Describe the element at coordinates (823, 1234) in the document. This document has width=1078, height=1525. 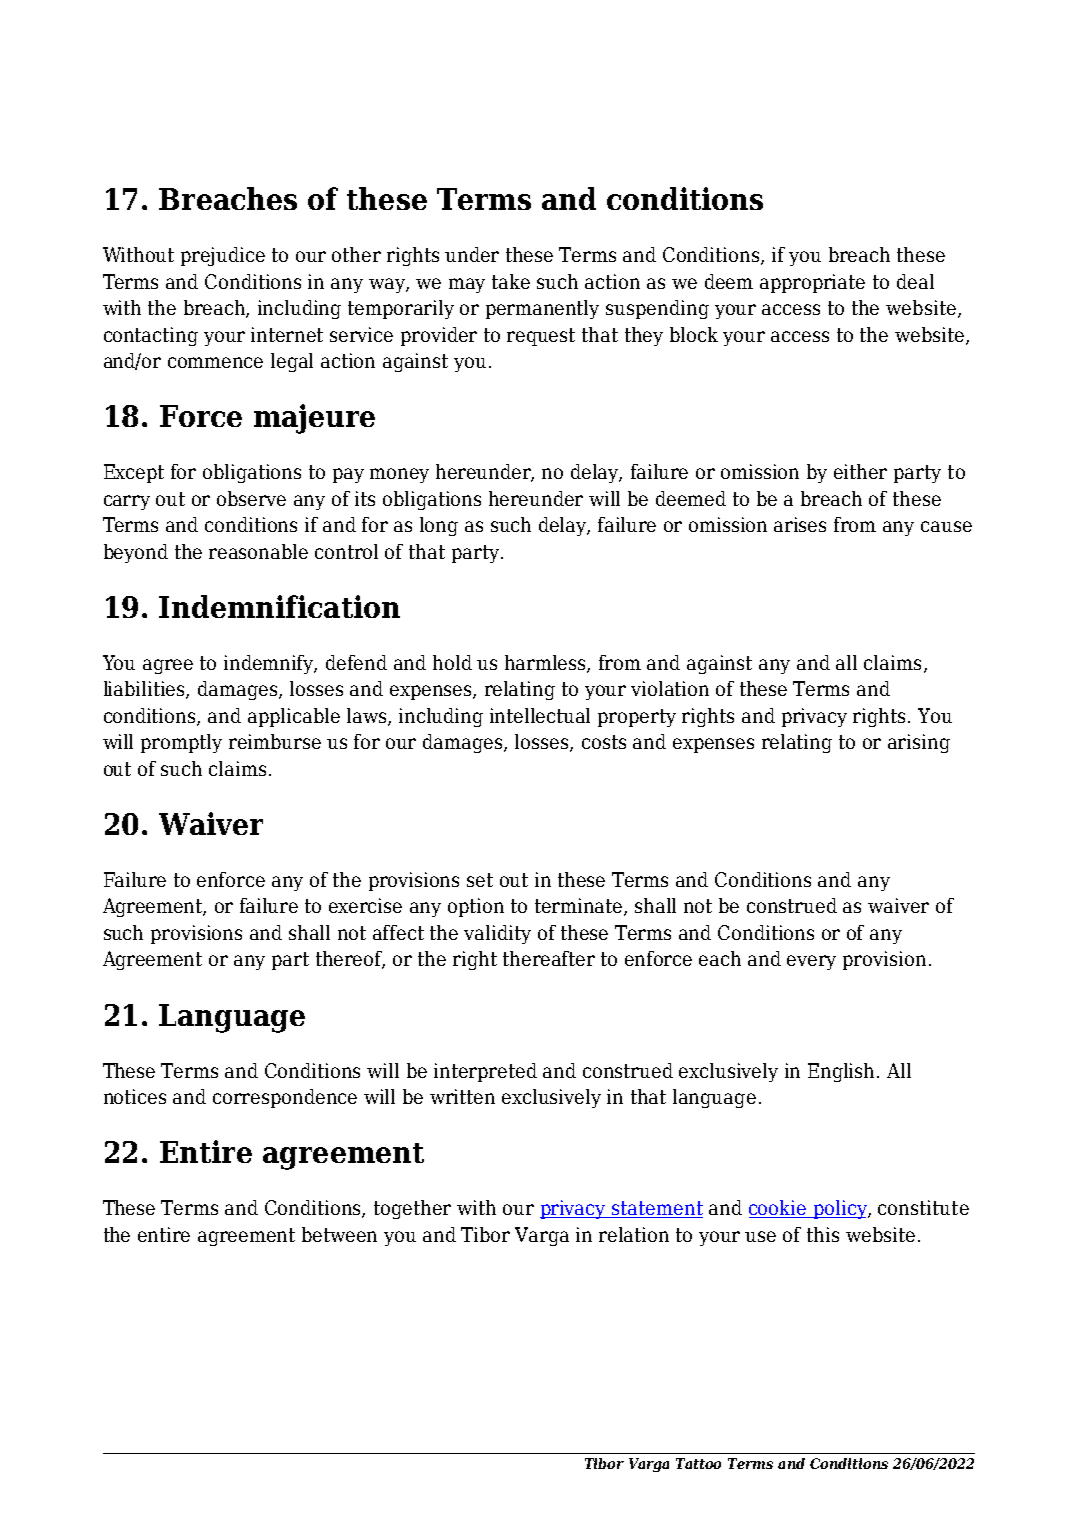
I see `this` at that location.
